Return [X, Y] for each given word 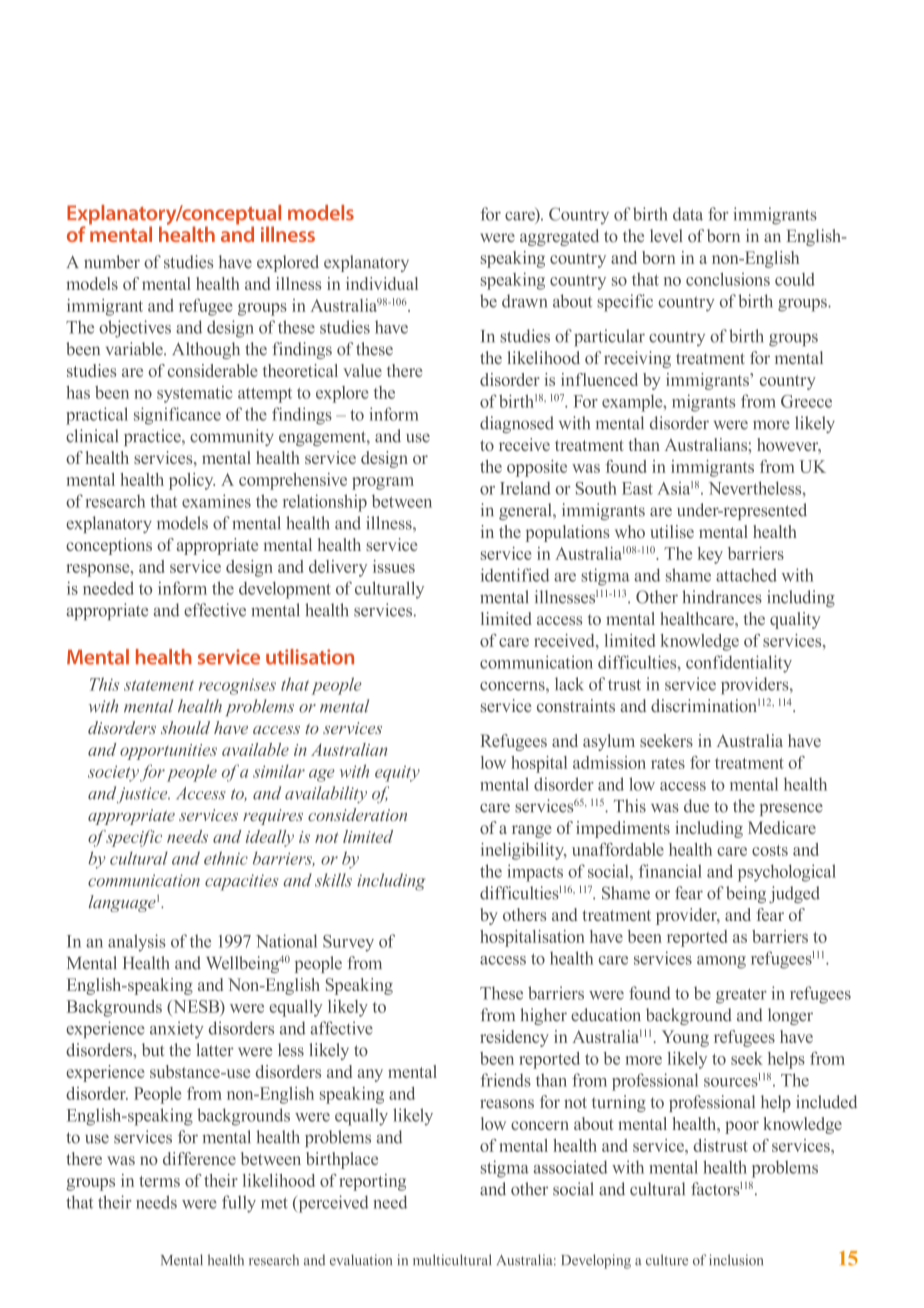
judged [794, 894]
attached [746, 575]
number [112, 262]
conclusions [728, 279]
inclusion [736, 1260]
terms [159, 1181]
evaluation [361, 1260]
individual [382, 283]
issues [394, 566]
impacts [535, 873]
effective [215, 610]
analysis [137, 943]
